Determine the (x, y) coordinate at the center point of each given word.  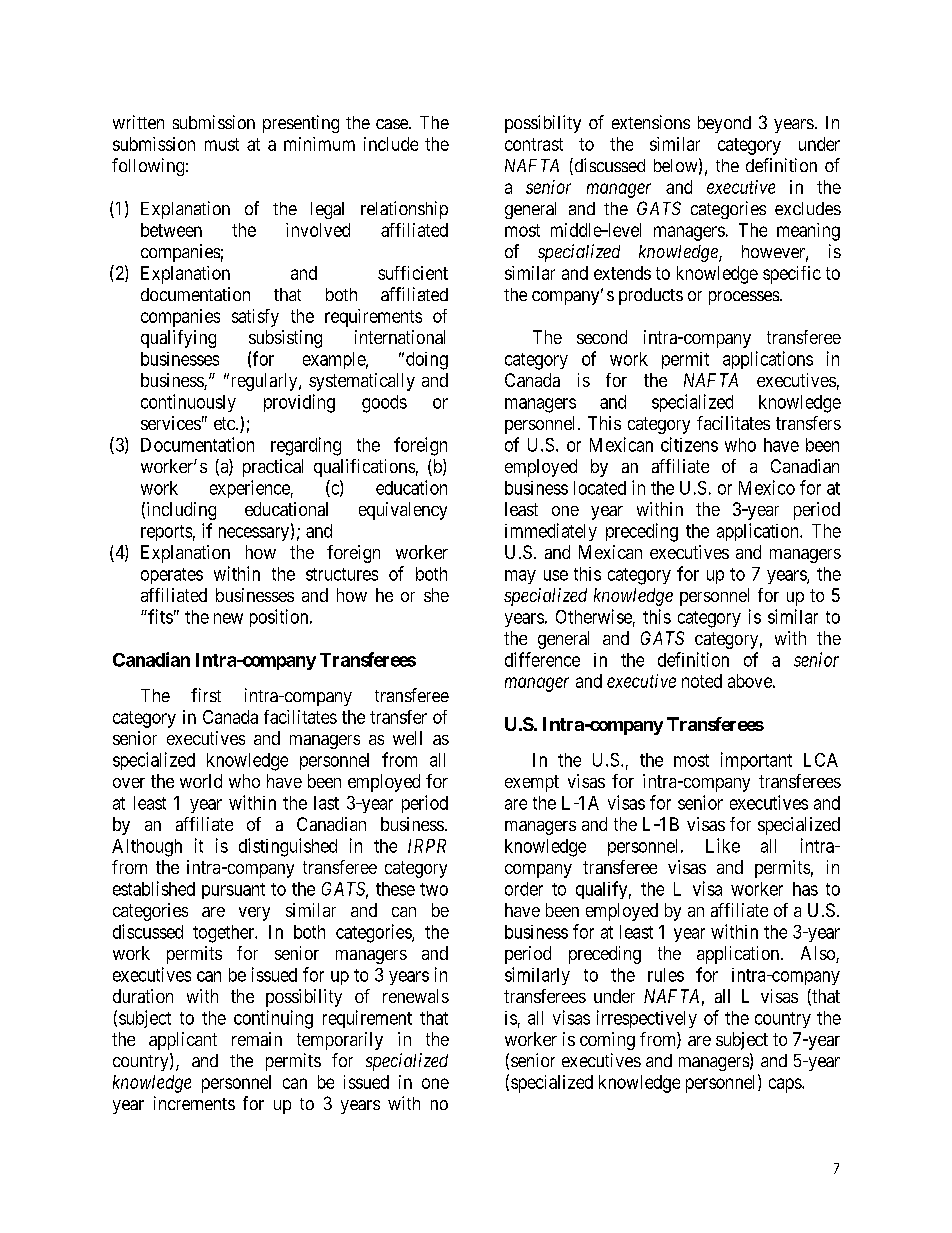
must (222, 144)
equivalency (403, 511)
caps (786, 1085)
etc (225, 423)
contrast (534, 144)
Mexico (767, 487)
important (756, 761)
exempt (532, 783)
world (201, 781)
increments (194, 1103)
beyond (724, 124)
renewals (416, 996)
